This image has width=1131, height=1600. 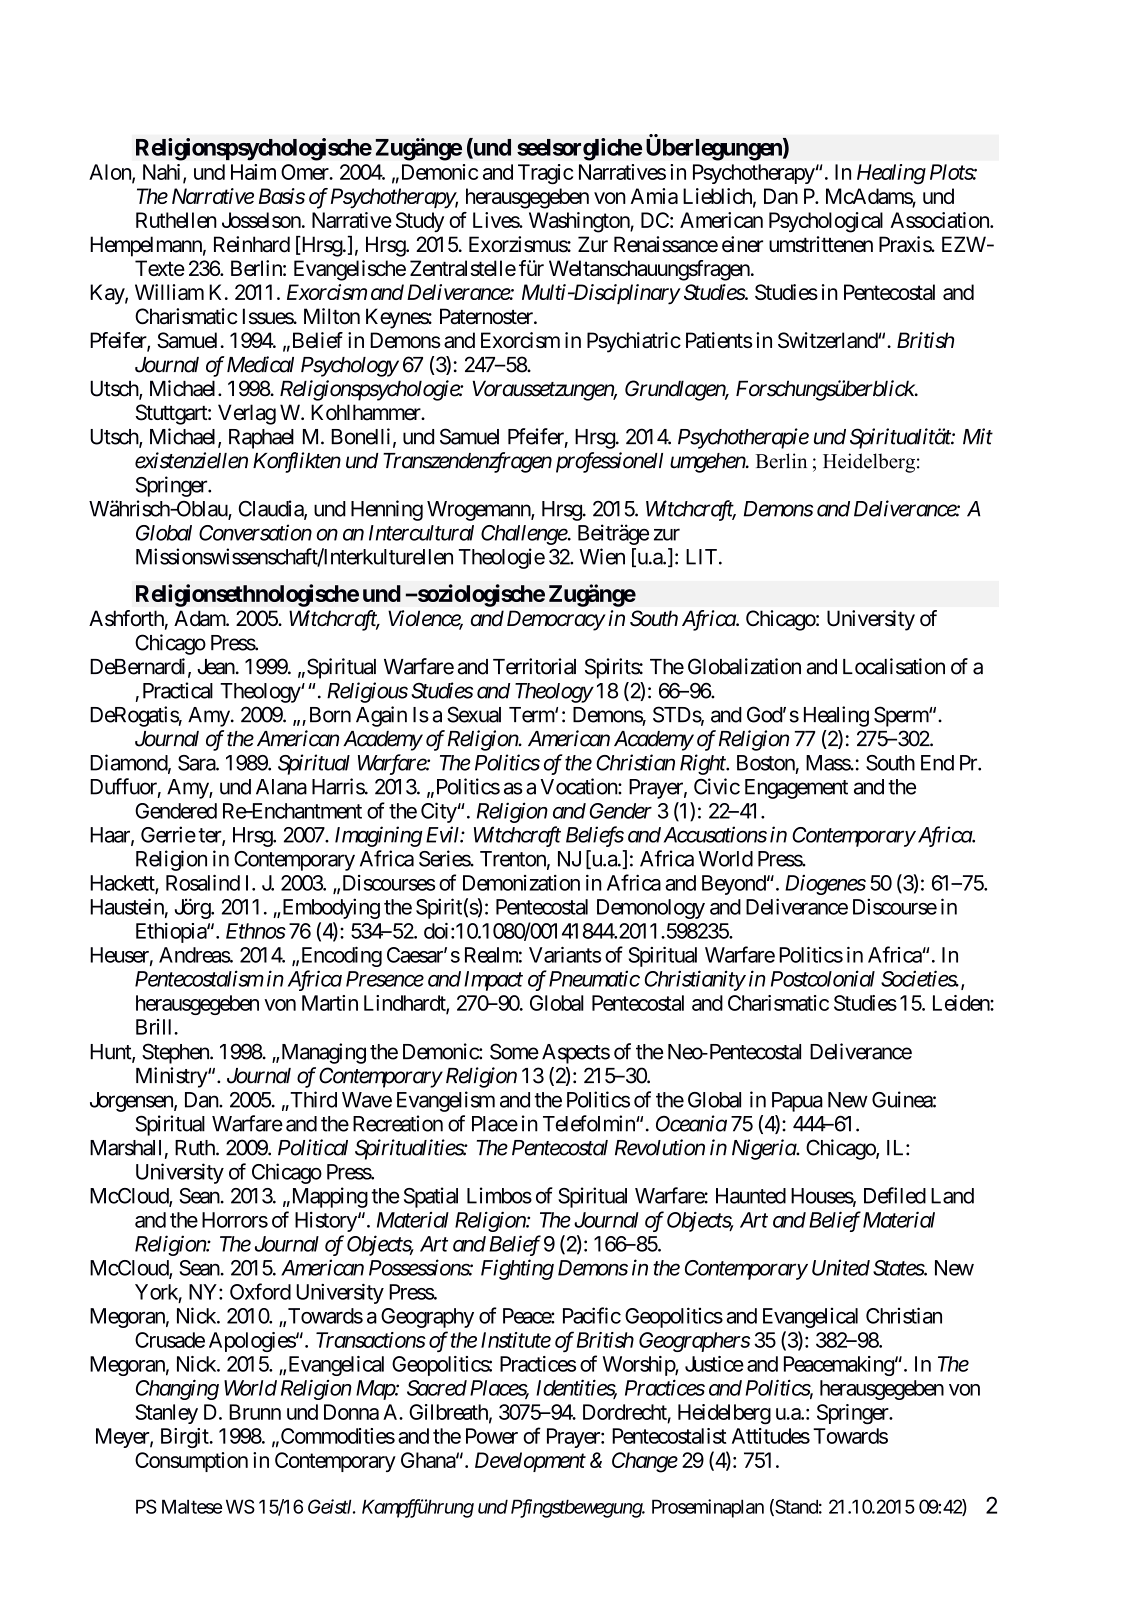 What do you see at coordinates (252, 244) in the image?
I see `Reinhard` at bounding box center [252, 244].
